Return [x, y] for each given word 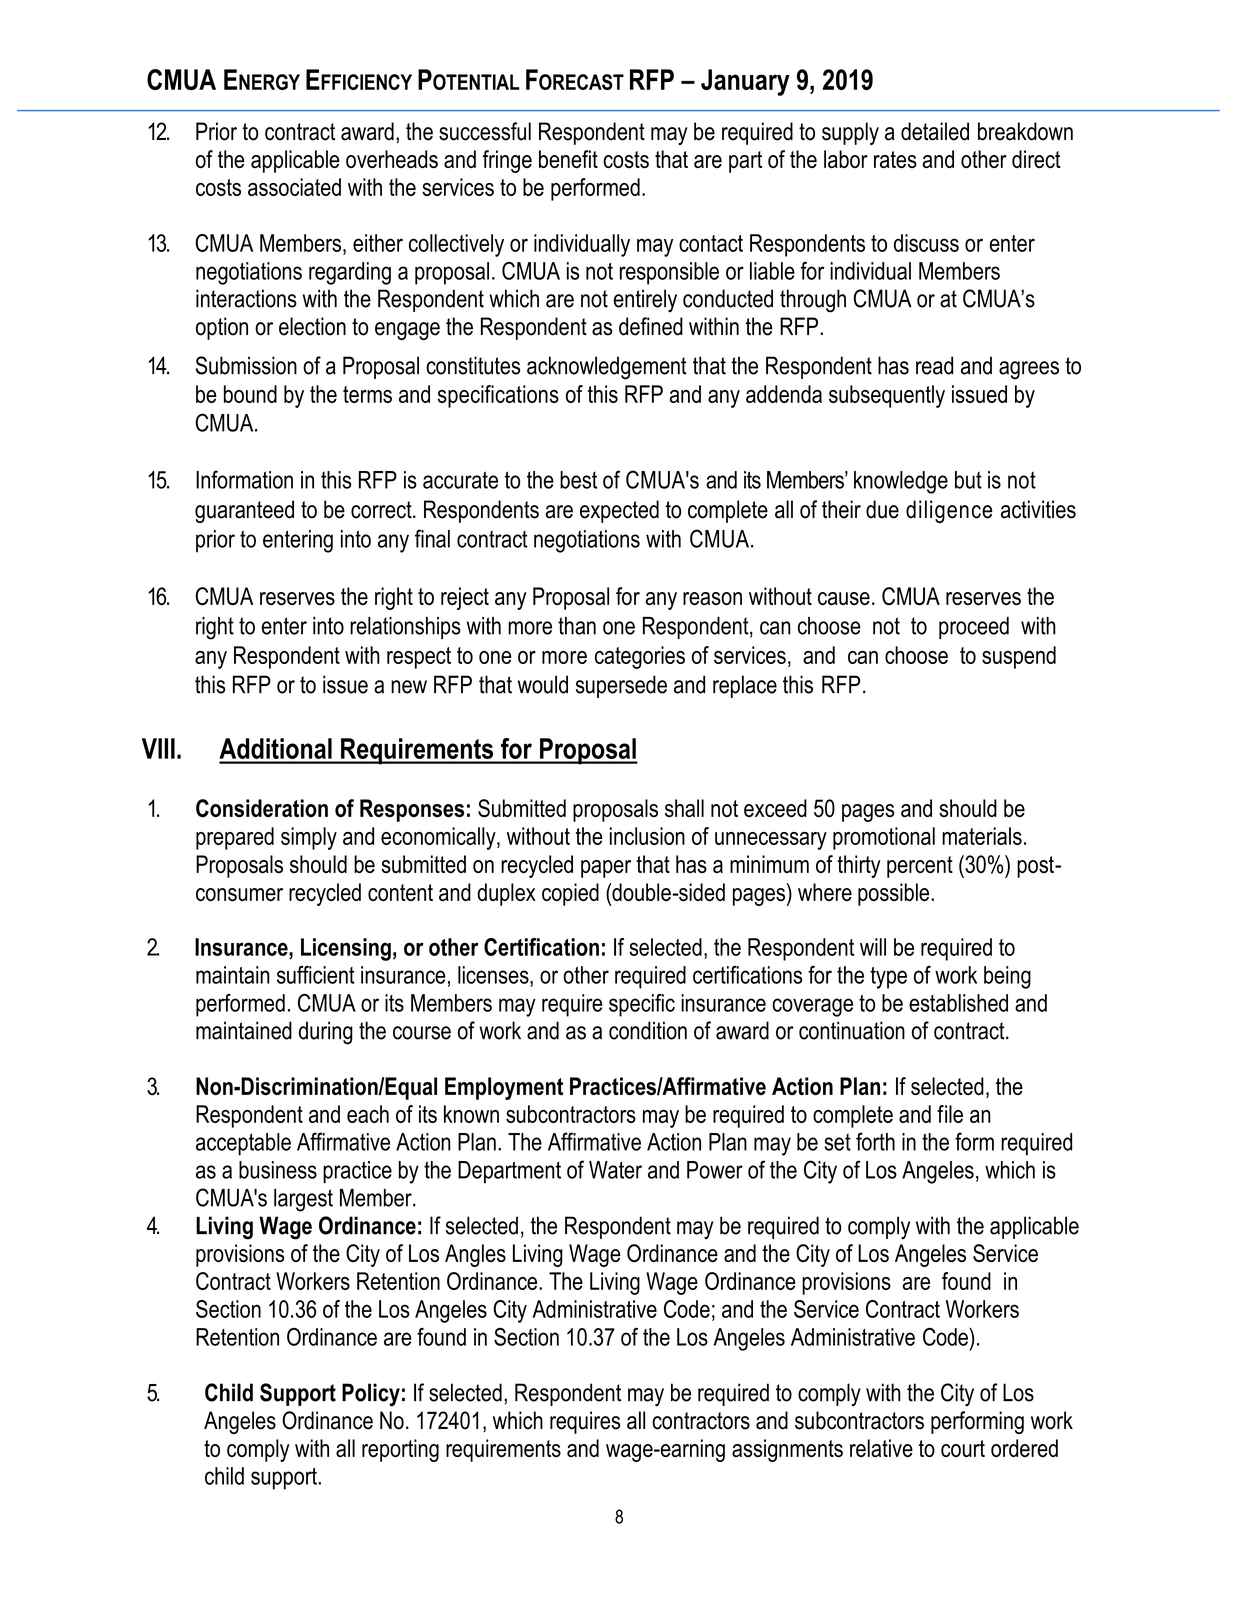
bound [250, 394]
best [578, 480]
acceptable [243, 1144]
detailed [935, 131]
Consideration [262, 808]
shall [684, 808]
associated [294, 187]
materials [982, 836]
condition [648, 1030]
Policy [371, 1395]
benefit [568, 159]
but [968, 480]
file [950, 1114]
